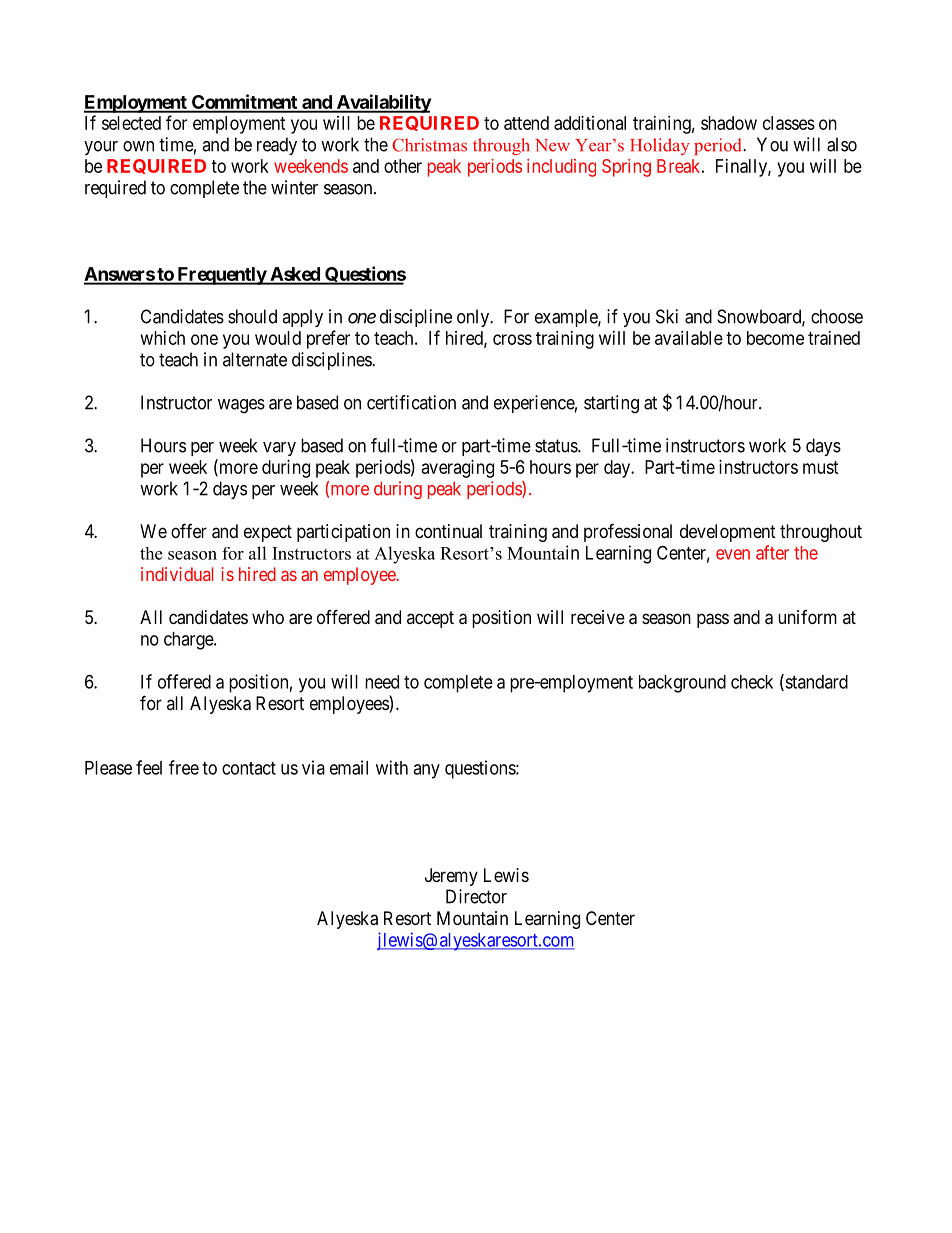  What do you see at coordinates (131, 123) in the image?
I see `selected` at bounding box center [131, 123].
